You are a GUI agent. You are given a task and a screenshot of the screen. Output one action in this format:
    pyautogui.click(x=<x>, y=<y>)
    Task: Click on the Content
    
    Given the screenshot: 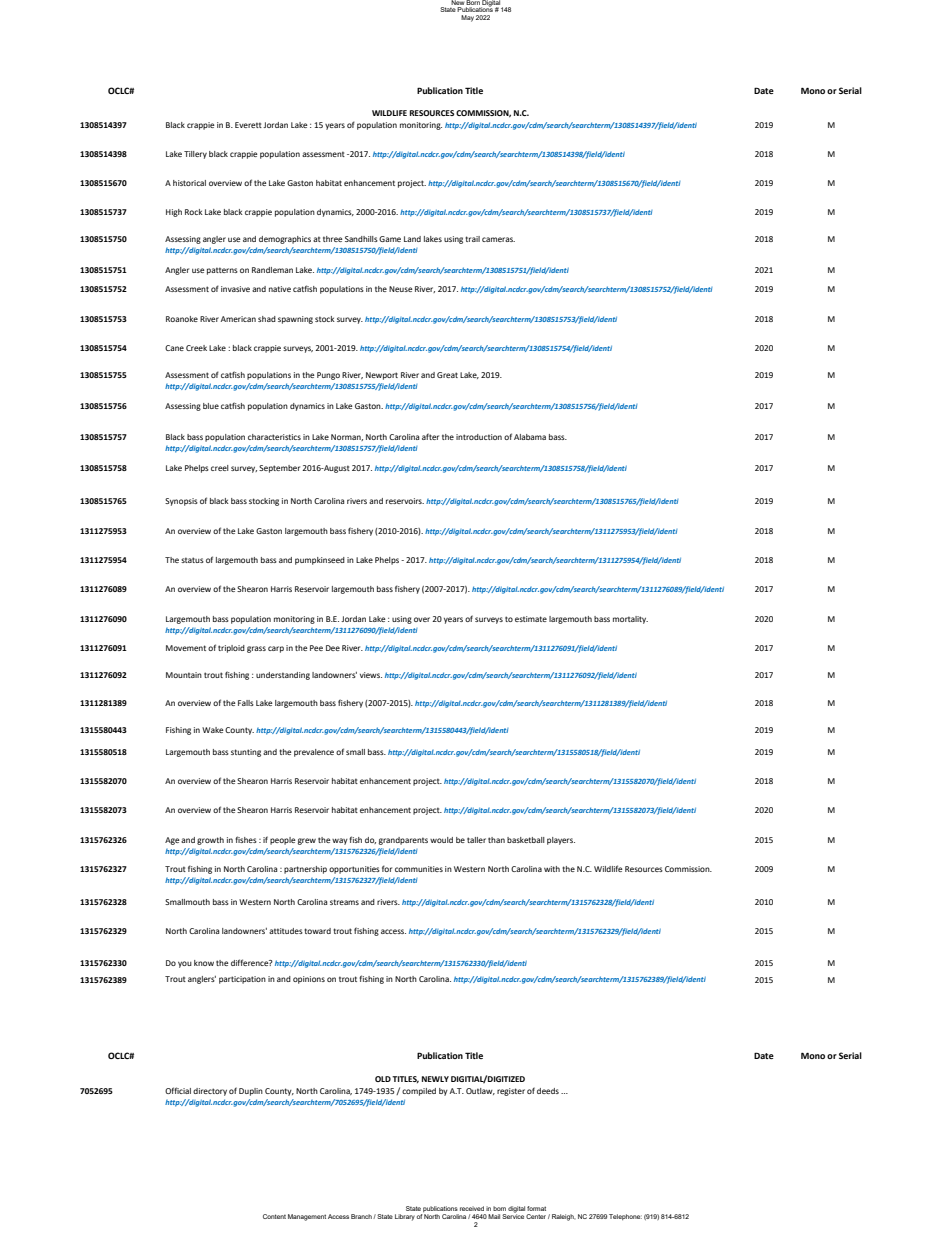 What is the action you would take?
    pyautogui.click(x=274, y=1216)
